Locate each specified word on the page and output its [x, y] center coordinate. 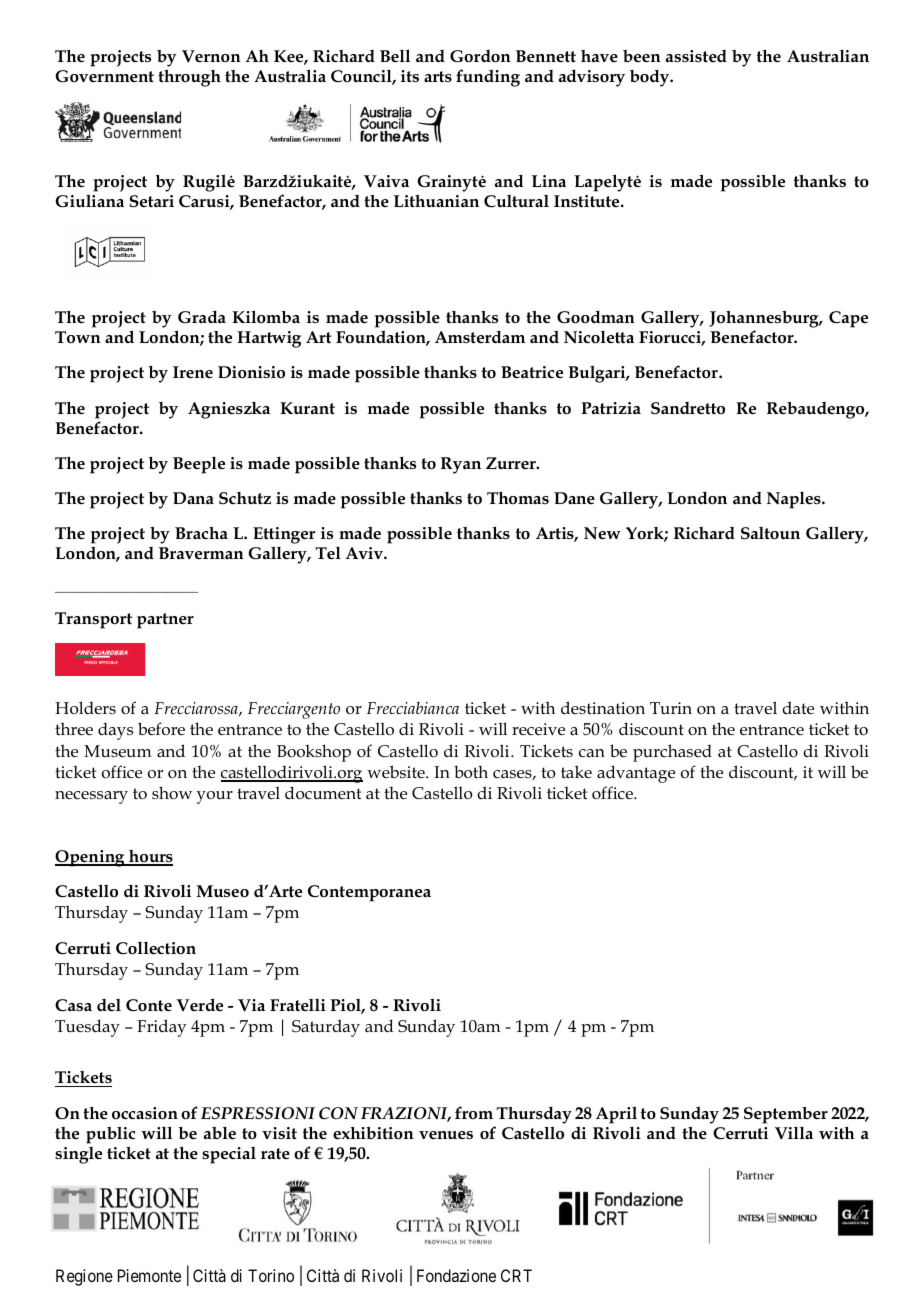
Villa [794, 1133]
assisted [696, 56]
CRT [516, 1275]
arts [438, 76]
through [189, 78]
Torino [271, 1275]
